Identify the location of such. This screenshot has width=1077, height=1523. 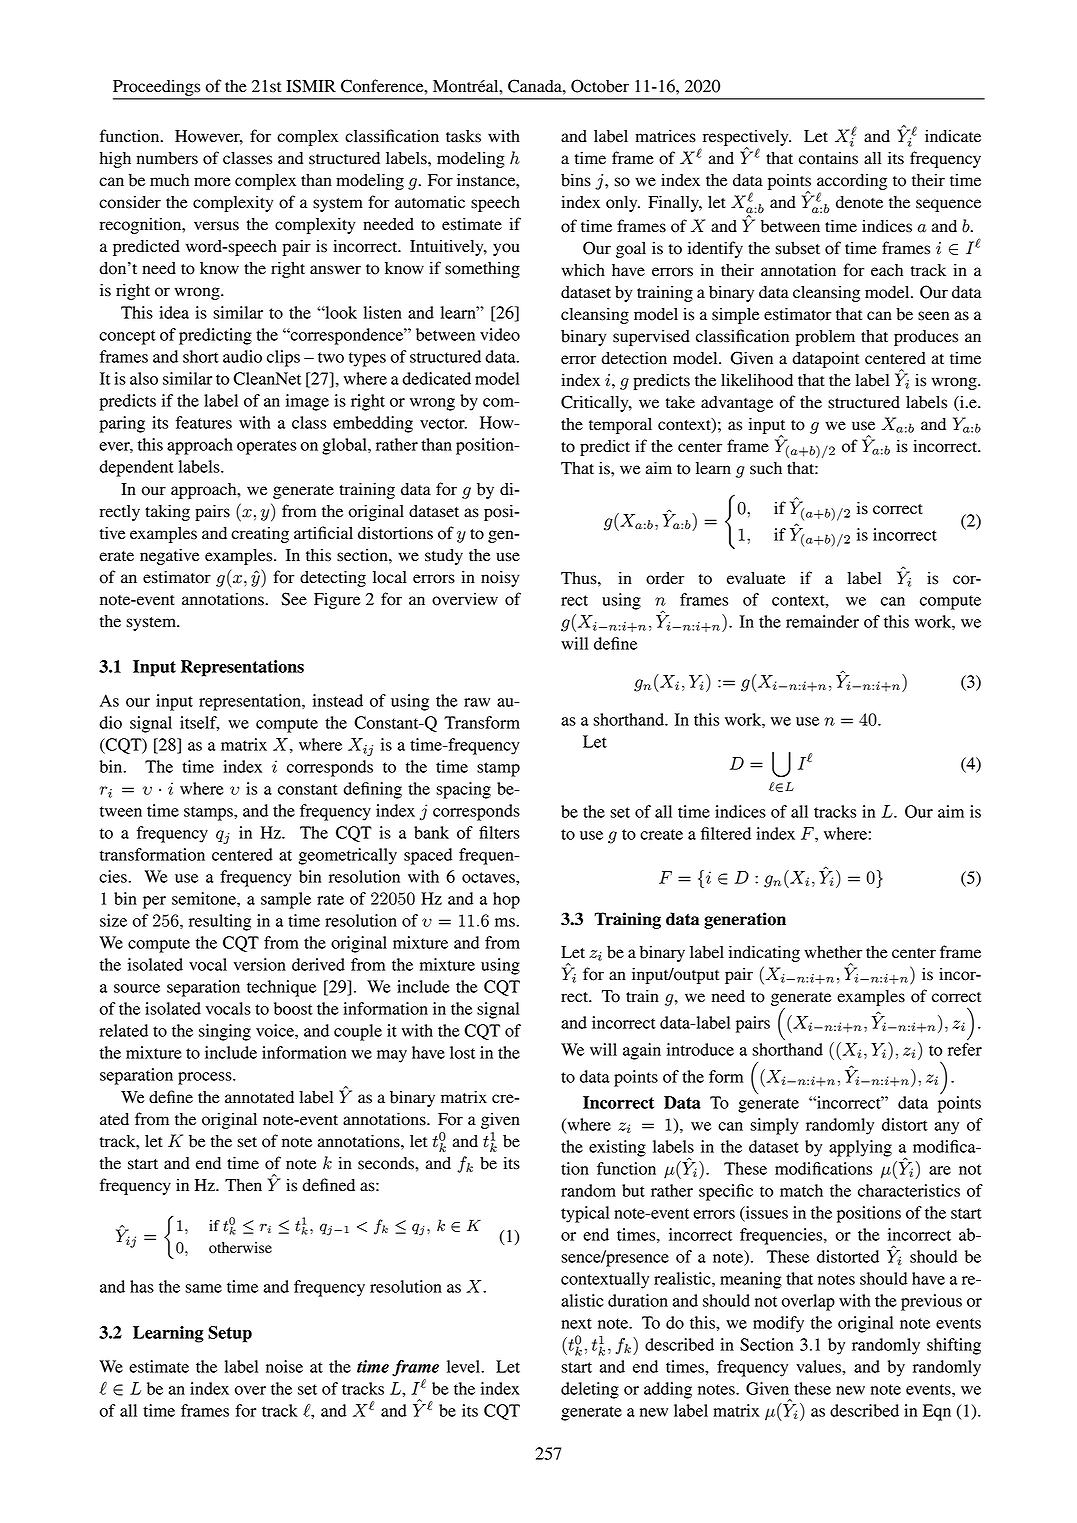
(766, 468).
